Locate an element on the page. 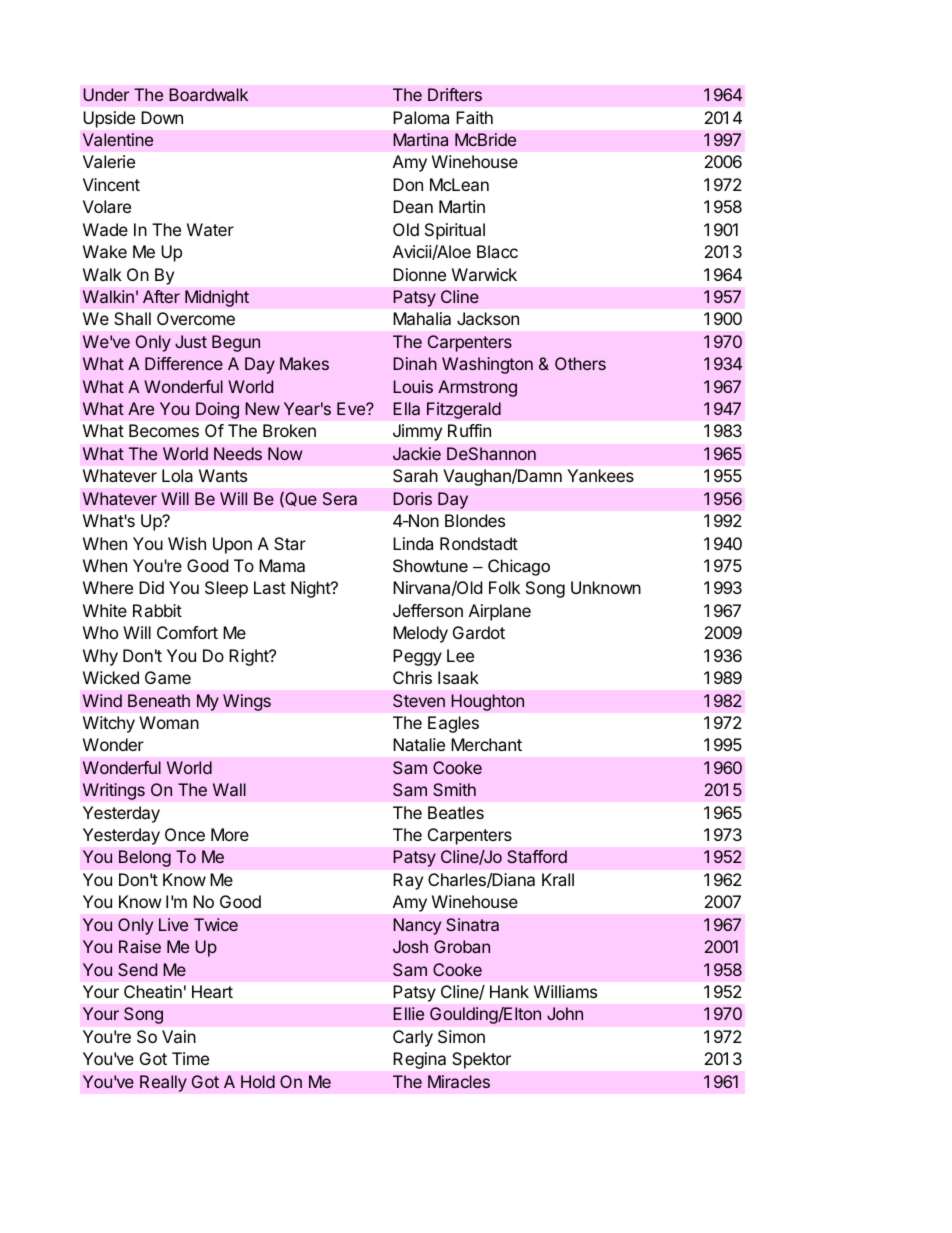 The height and width of the page is (1233, 952). Dean is located at coordinates (413, 206).
